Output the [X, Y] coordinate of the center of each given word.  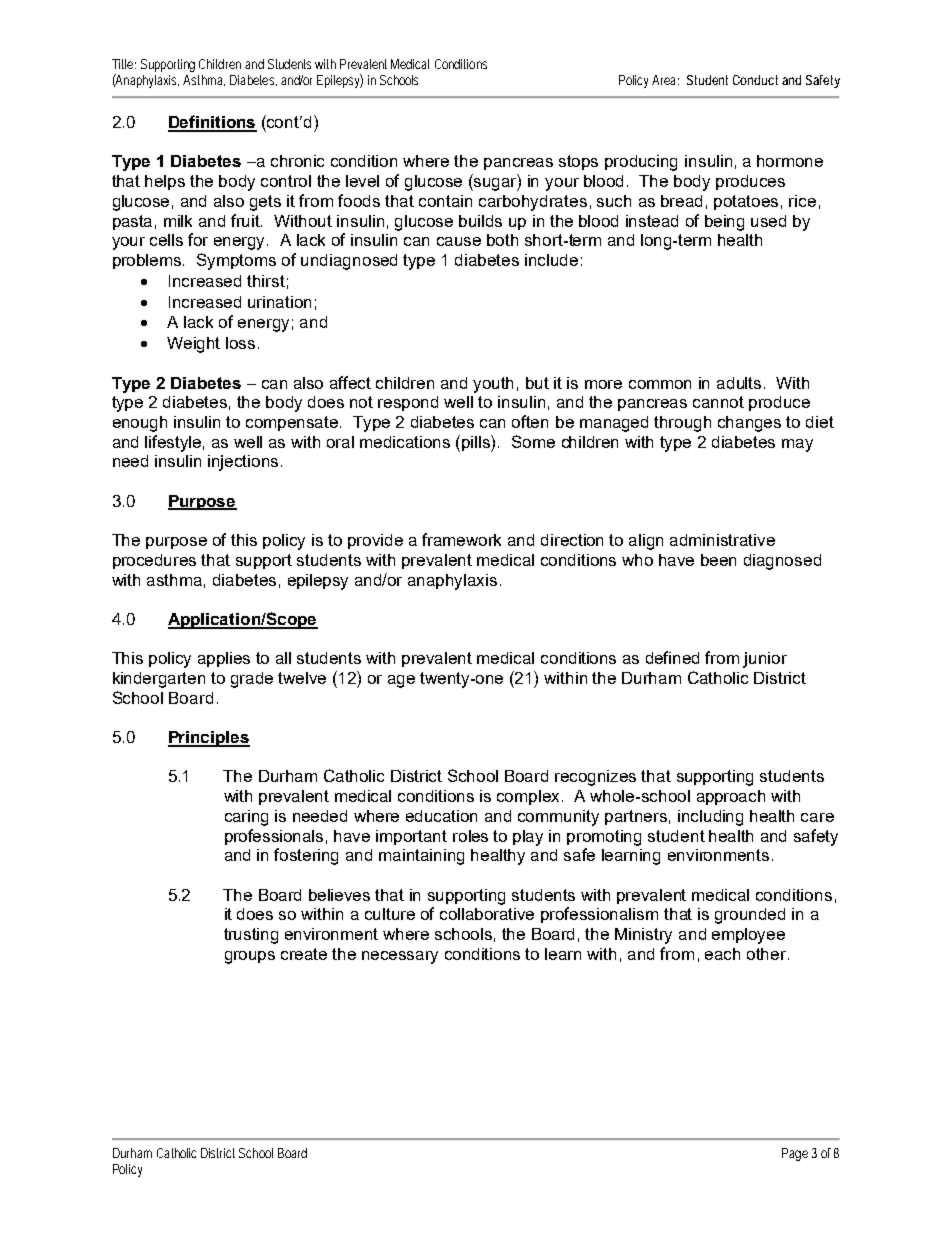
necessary [400, 957]
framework [461, 539]
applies [224, 659]
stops [578, 162]
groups [250, 957]
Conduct [755, 80]
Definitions [212, 123]
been [718, 560]
